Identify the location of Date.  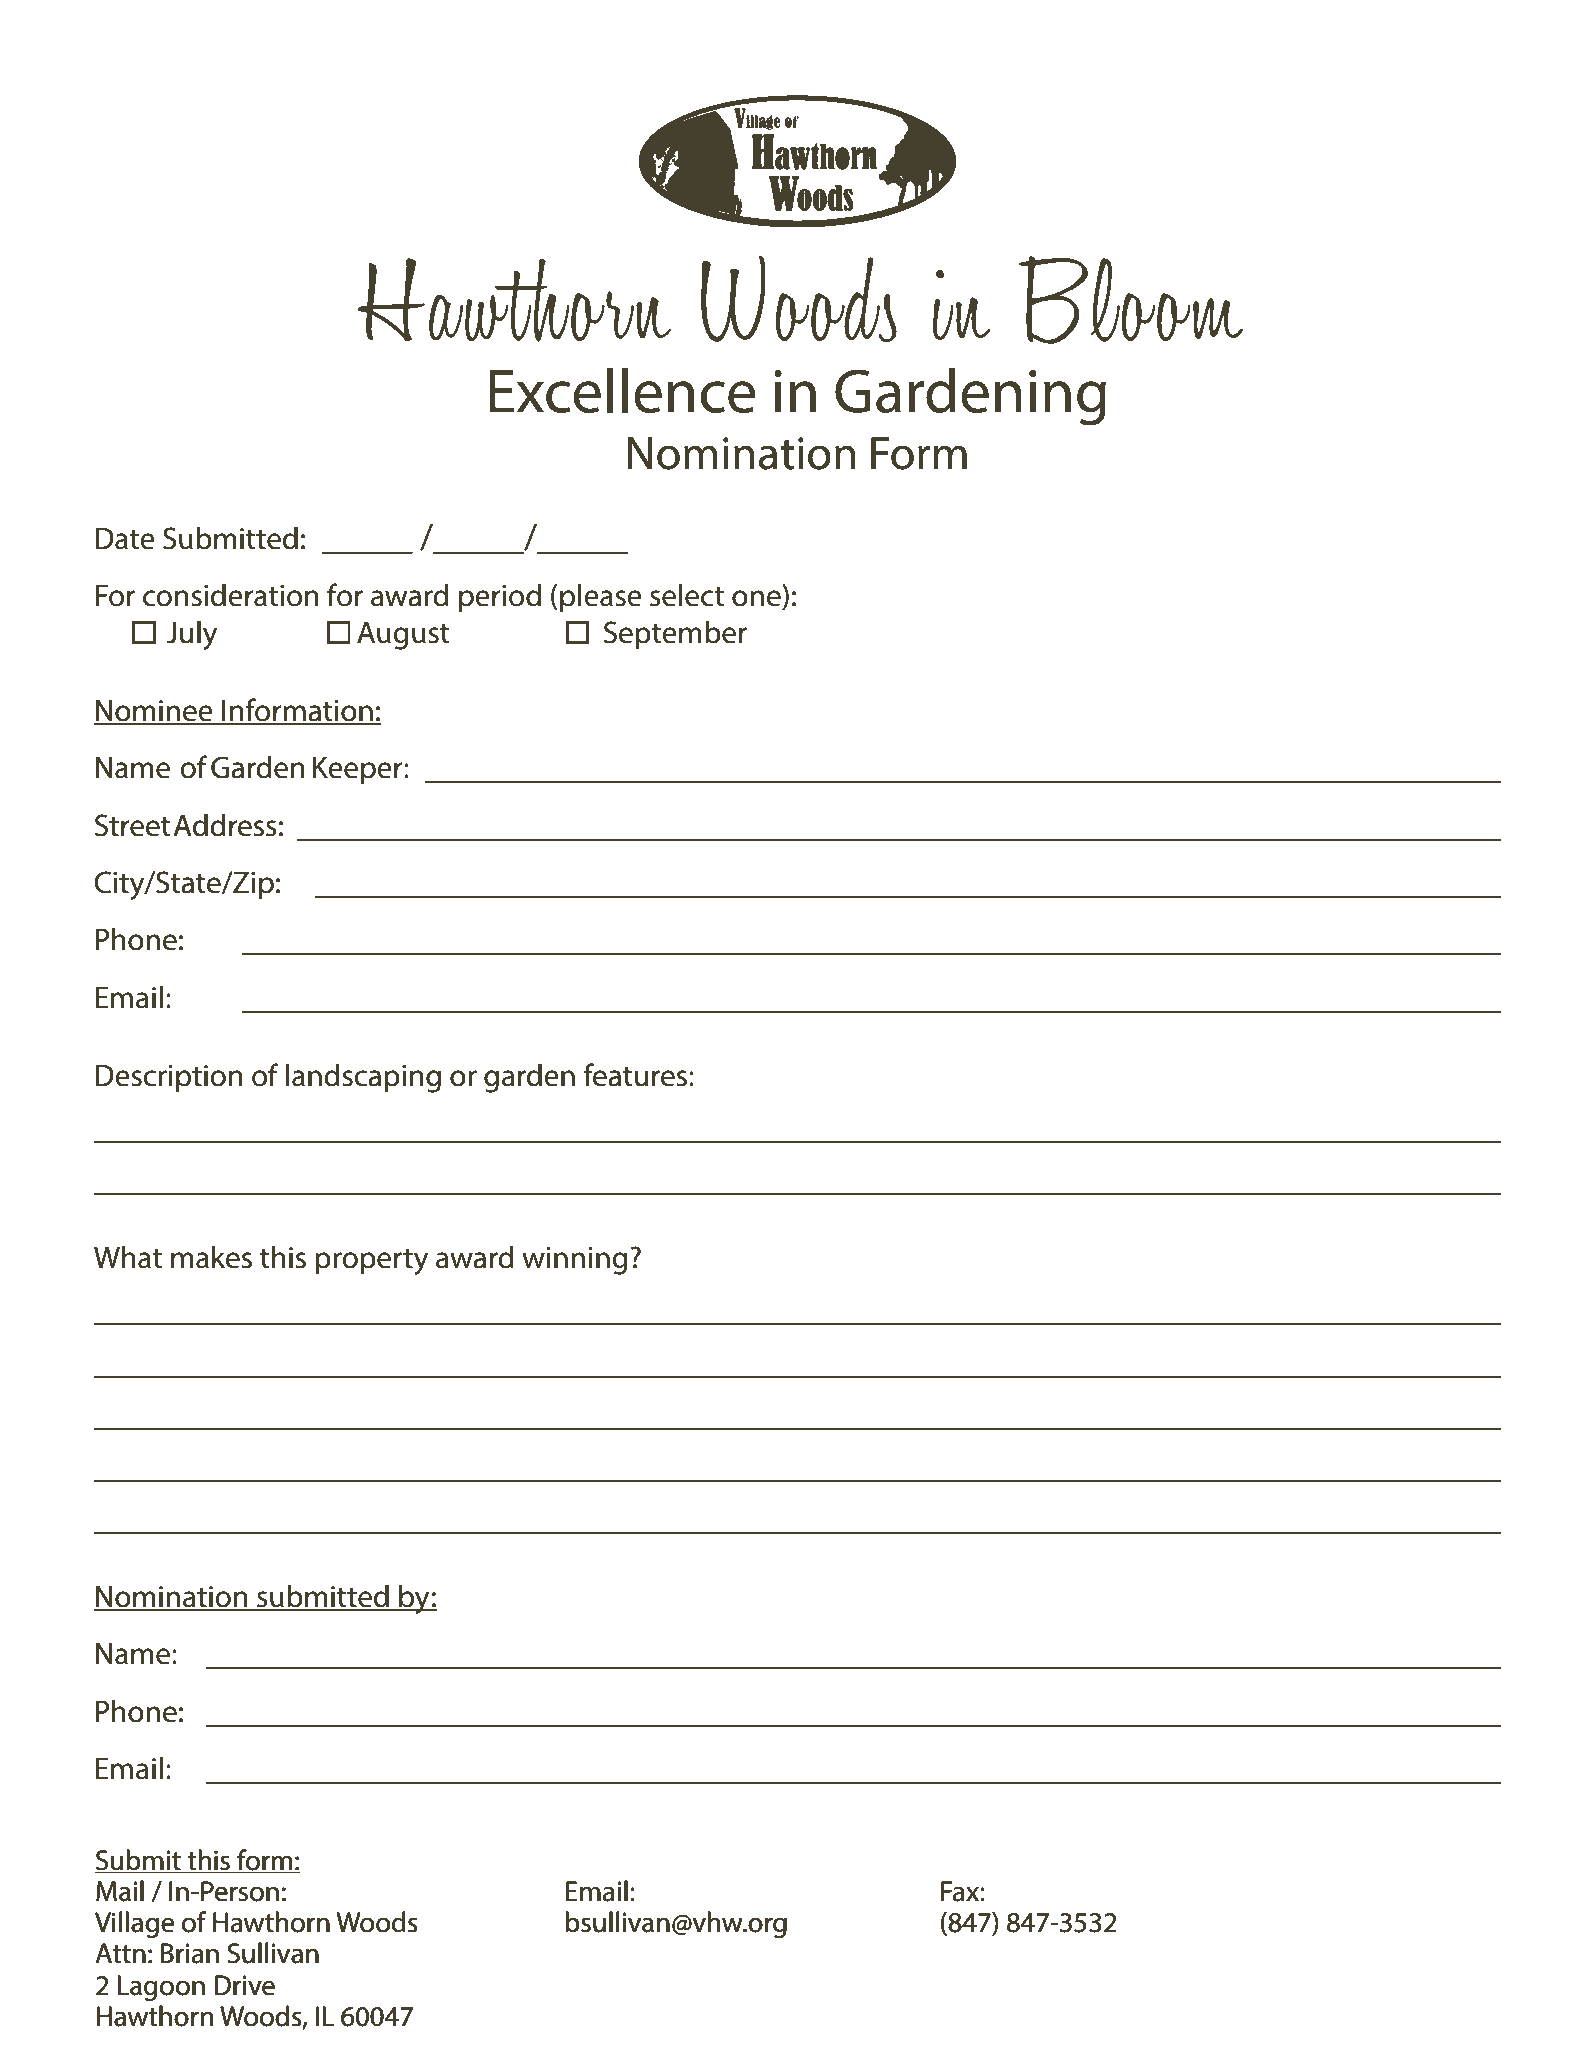
(125, 538).
